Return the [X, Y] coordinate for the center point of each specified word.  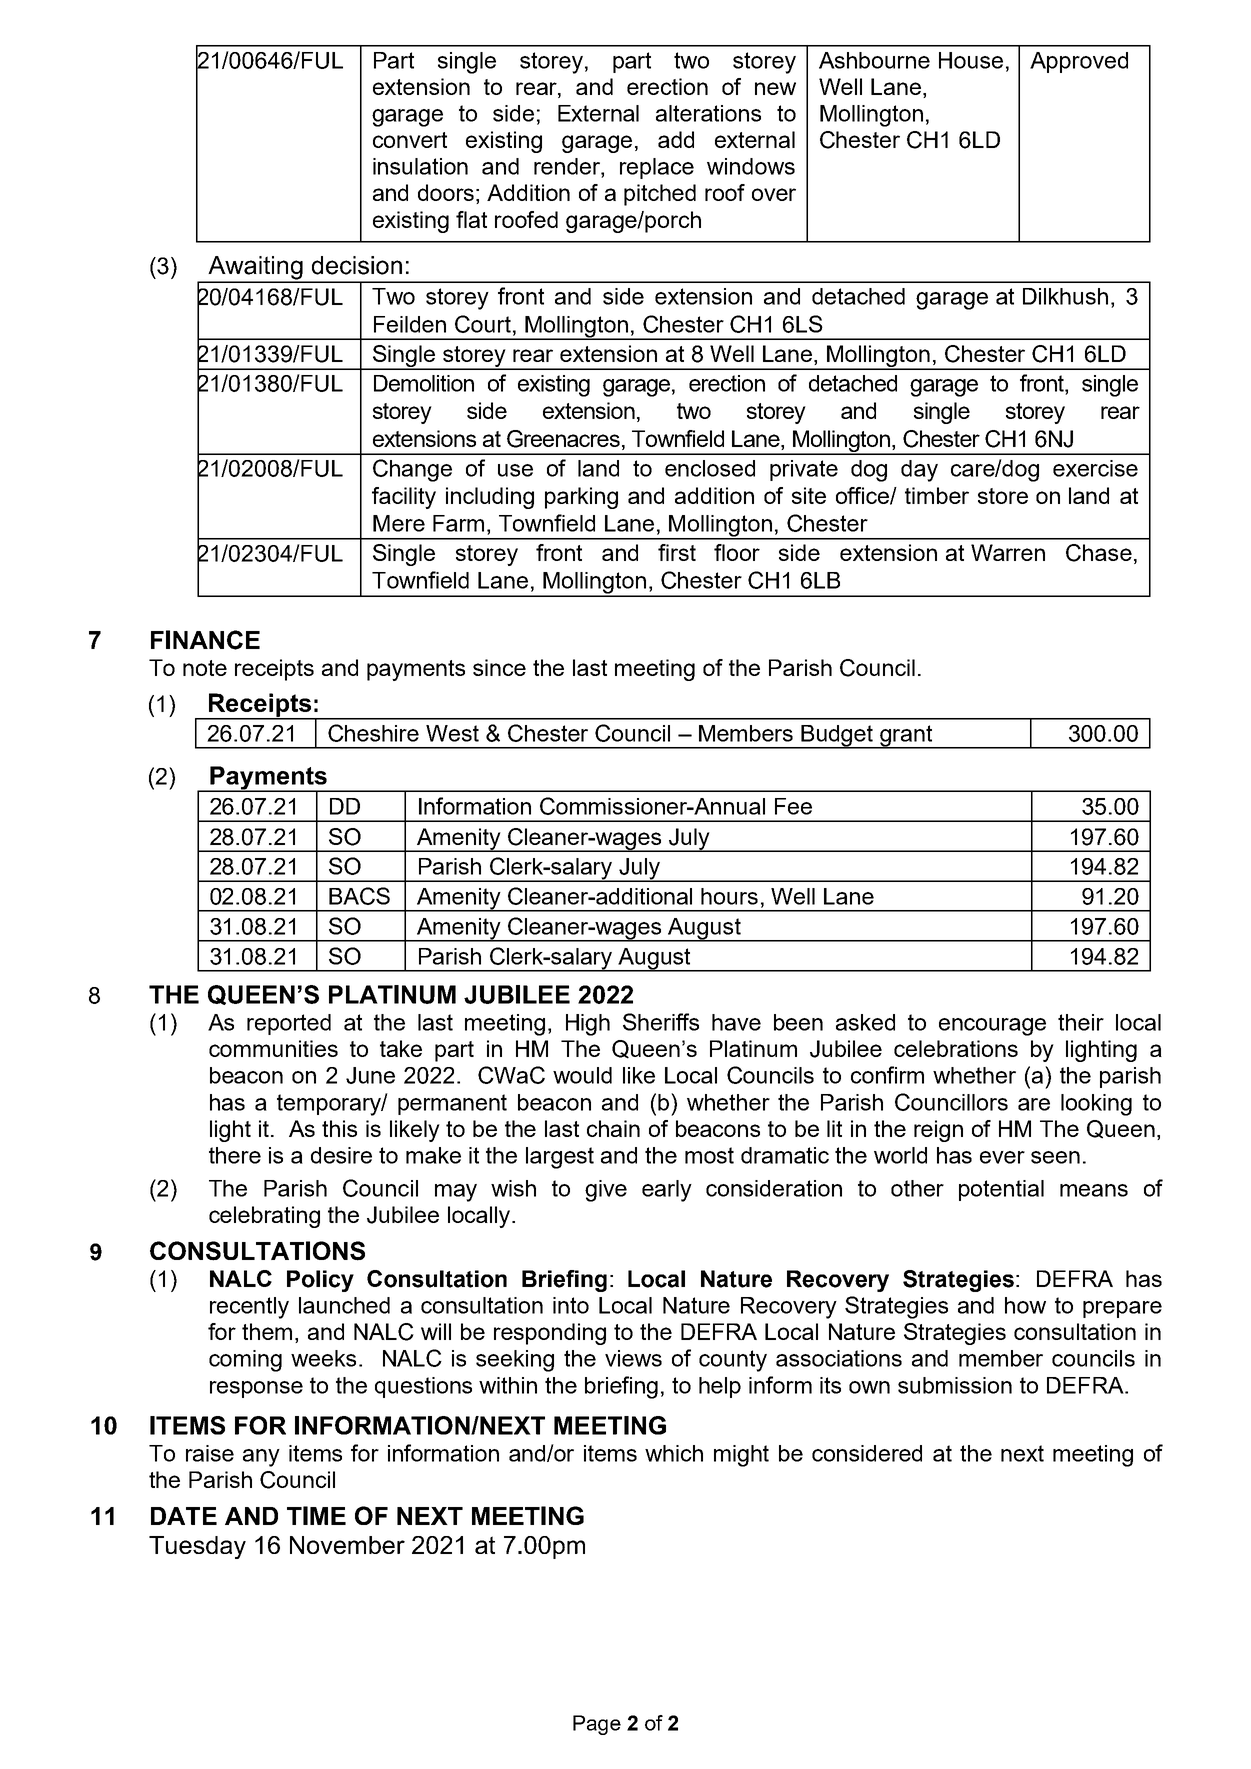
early [667, 1191]
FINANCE [205, 640]
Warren [1008, 552]
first [677, 552]
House [971, 60]
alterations [708, 113]
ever [1002, 1157]
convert [410, 140]
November [347, 1545]
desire [341, 1155]
